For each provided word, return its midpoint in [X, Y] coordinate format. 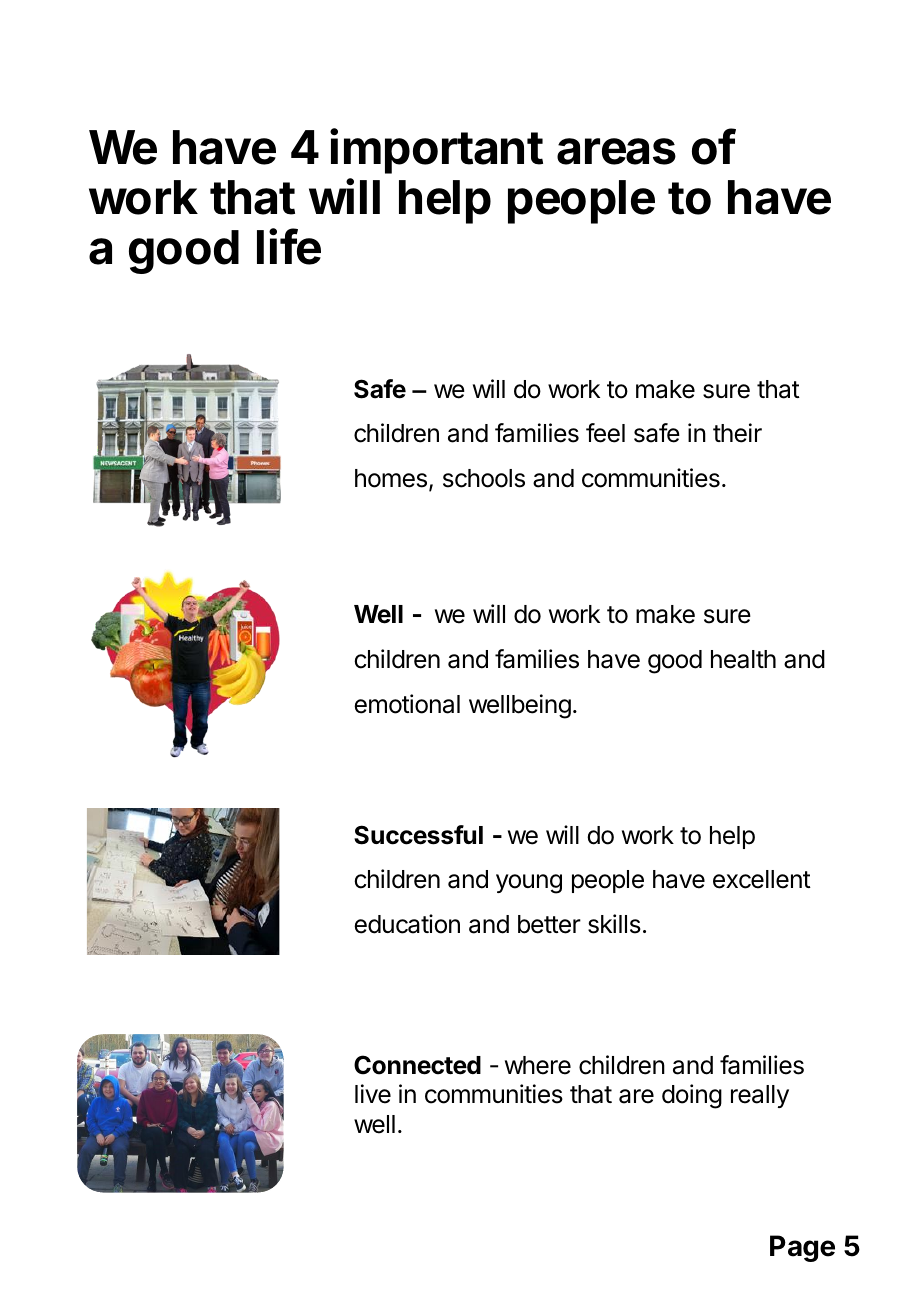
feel [605, 433]
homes [391, 478]
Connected [417, 1065]
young [529, 884]
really [760, 1096]
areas [616, 151]
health [743, 659]
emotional [407, 704]
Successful [418, 835]
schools [484, 478]
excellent [762, 879]
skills [614, 924]
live [373, 1094]
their [737, 433]
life [289, 247]
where [538, 1065]
